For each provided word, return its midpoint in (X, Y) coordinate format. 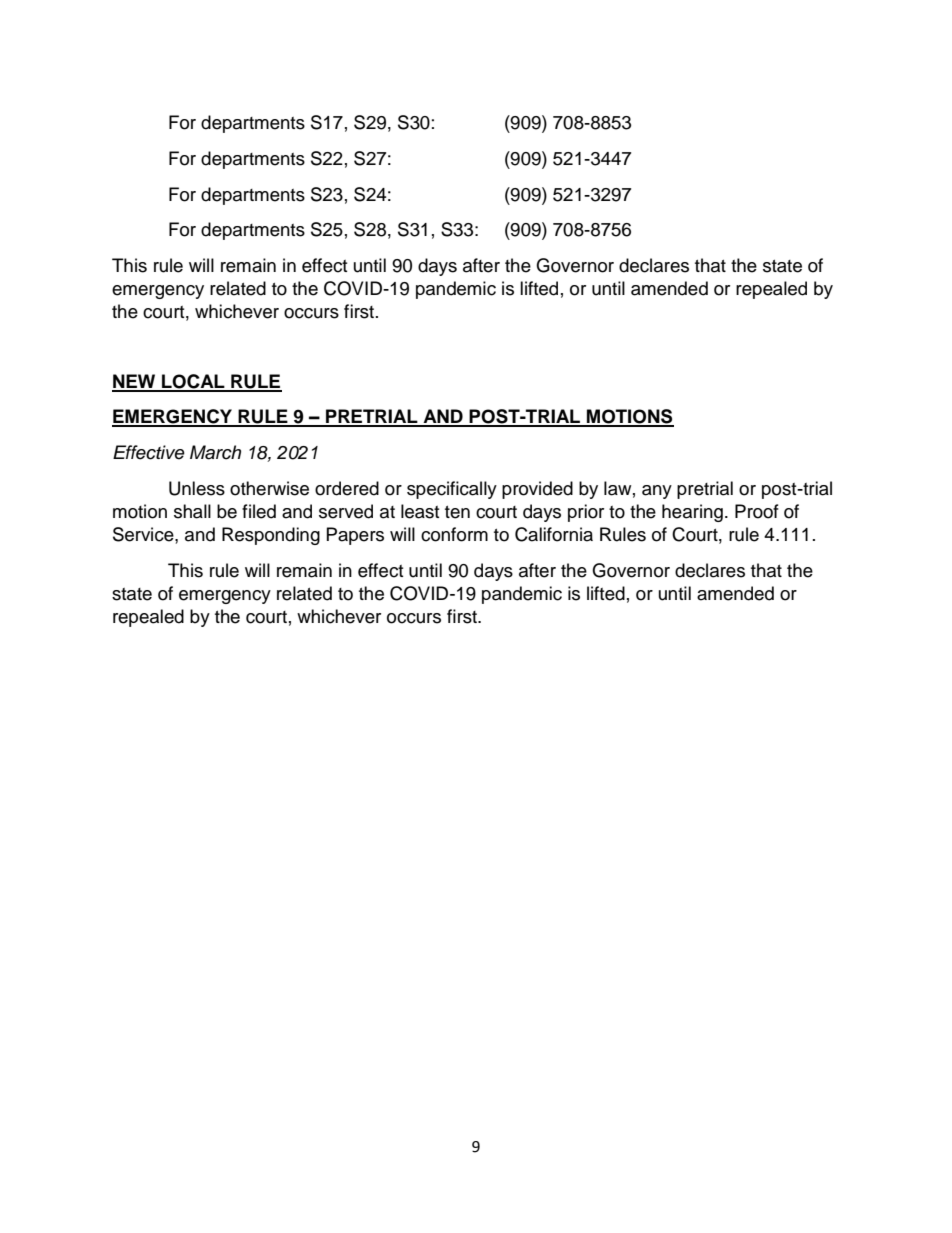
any (657, 492)
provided (537, 490)
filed (259, 511)
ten (457, 512)
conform (454, 534)
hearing (692, 513)
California (554, 534)
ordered (347, 488)
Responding (271, 536)
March (215, 452)
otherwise (269, 488)
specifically (452, 490)
